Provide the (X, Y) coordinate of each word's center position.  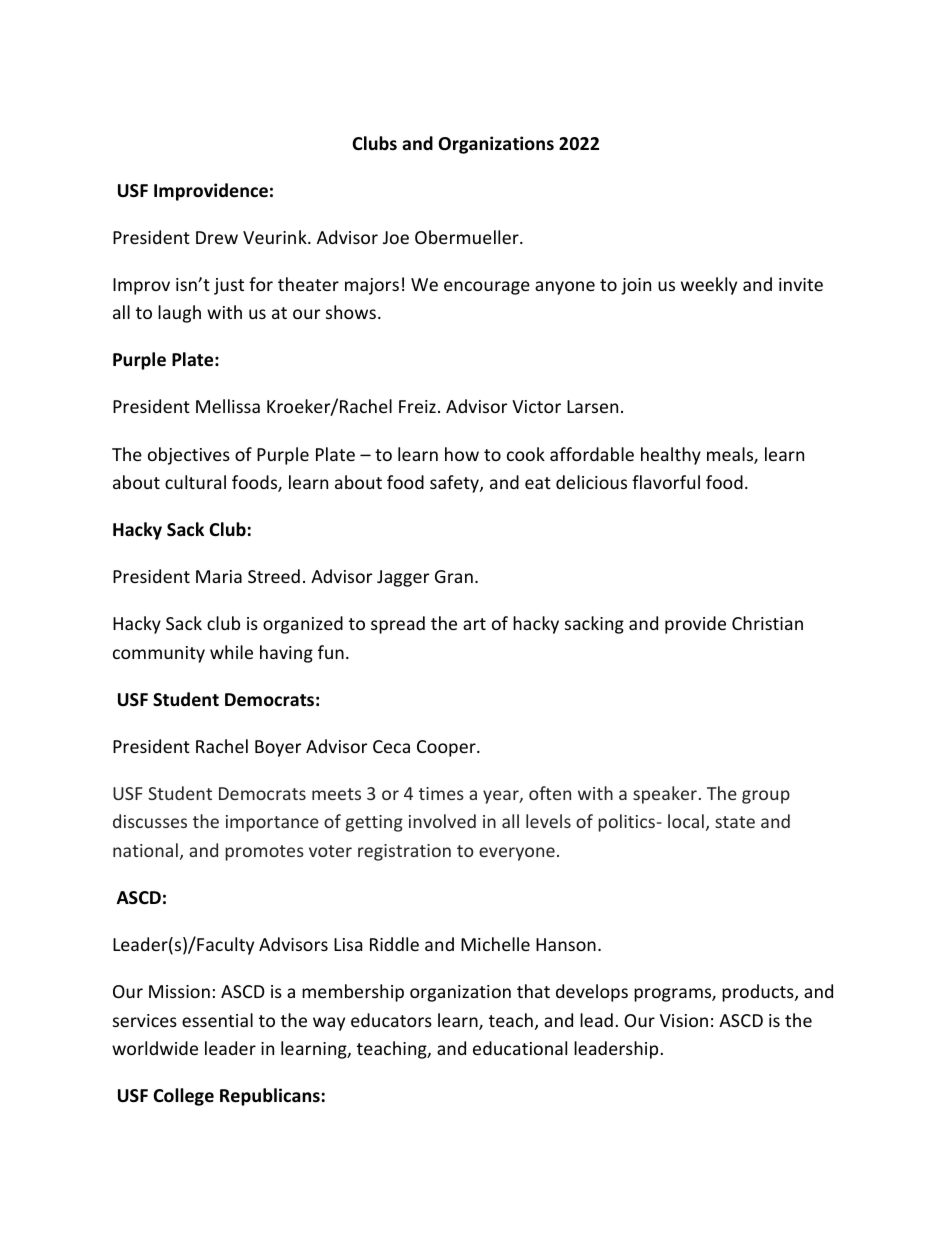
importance (272, 823)
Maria (219, 576)
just (229, 286)
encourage (487, 288)
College (183, 1097)
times (441, 793)
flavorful (666, 482)
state (735, 822)
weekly (709, 286)
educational (520, 1048)
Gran (454, 576)
